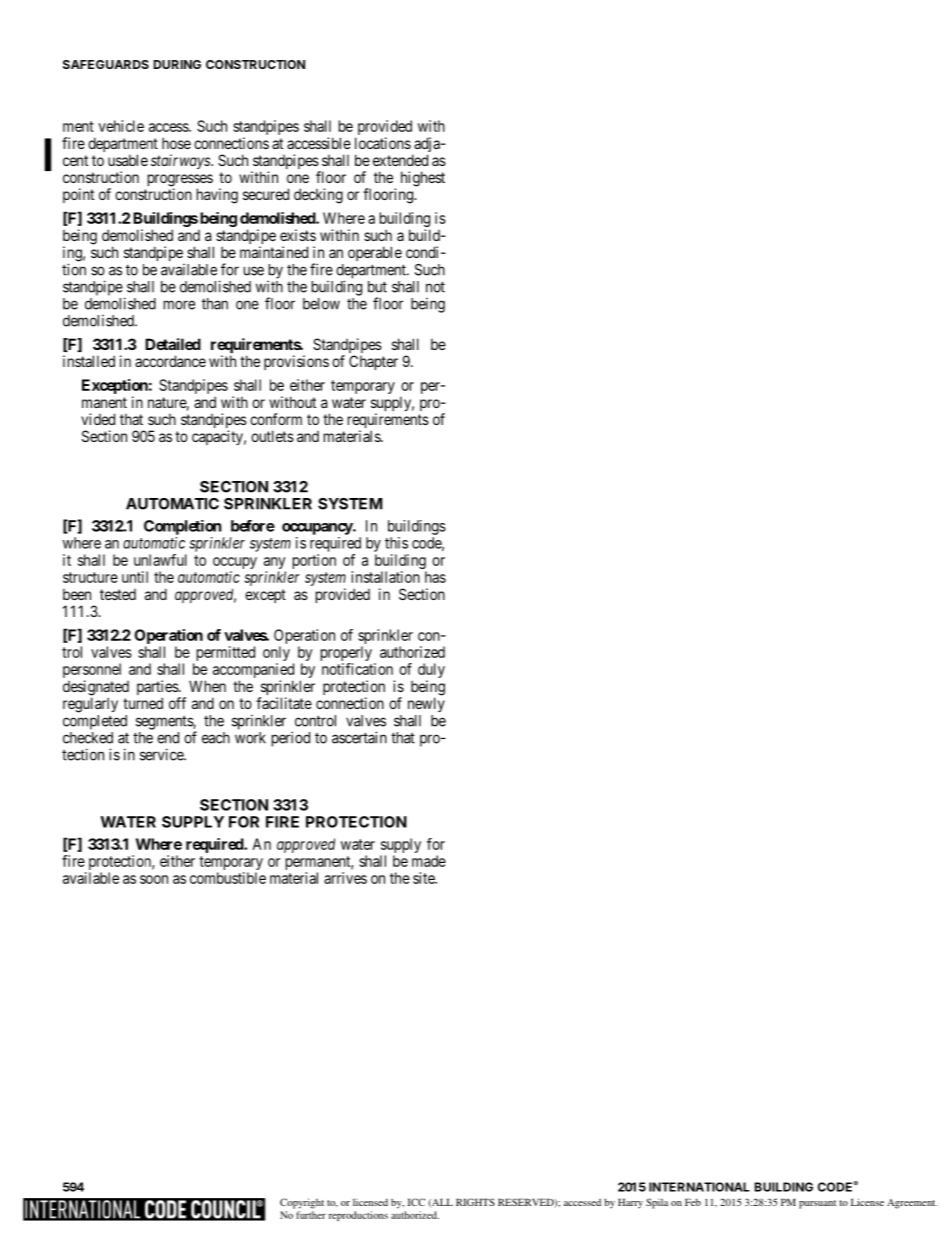  Describe the element at coordinates (224, 655) in the screenshot. I see `permitted` at that location.
